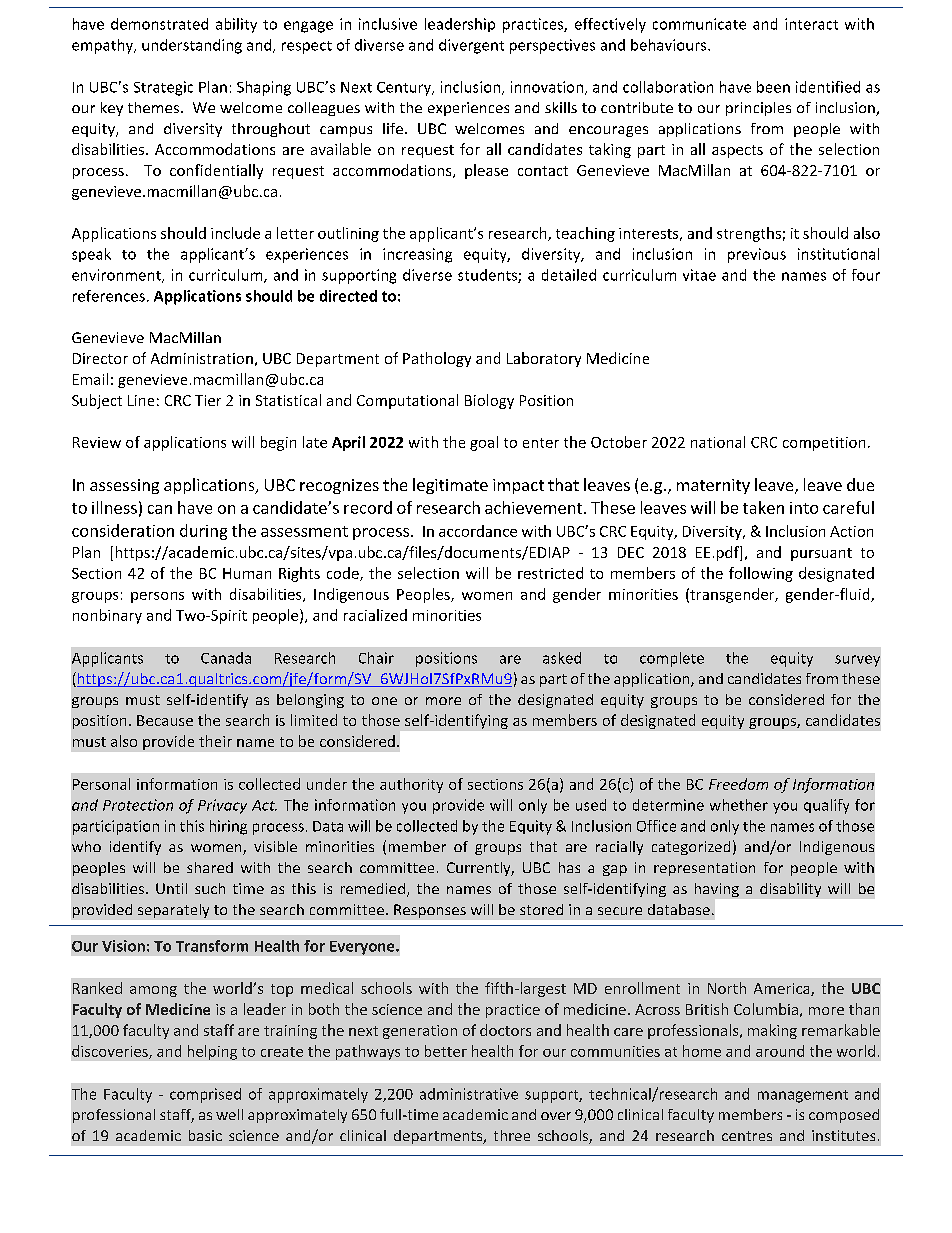 This page has height=1233, width=952. What do you see at coordinates (437, 359) in the page?
I see `Pathology` at bounding box center [437, 359].
